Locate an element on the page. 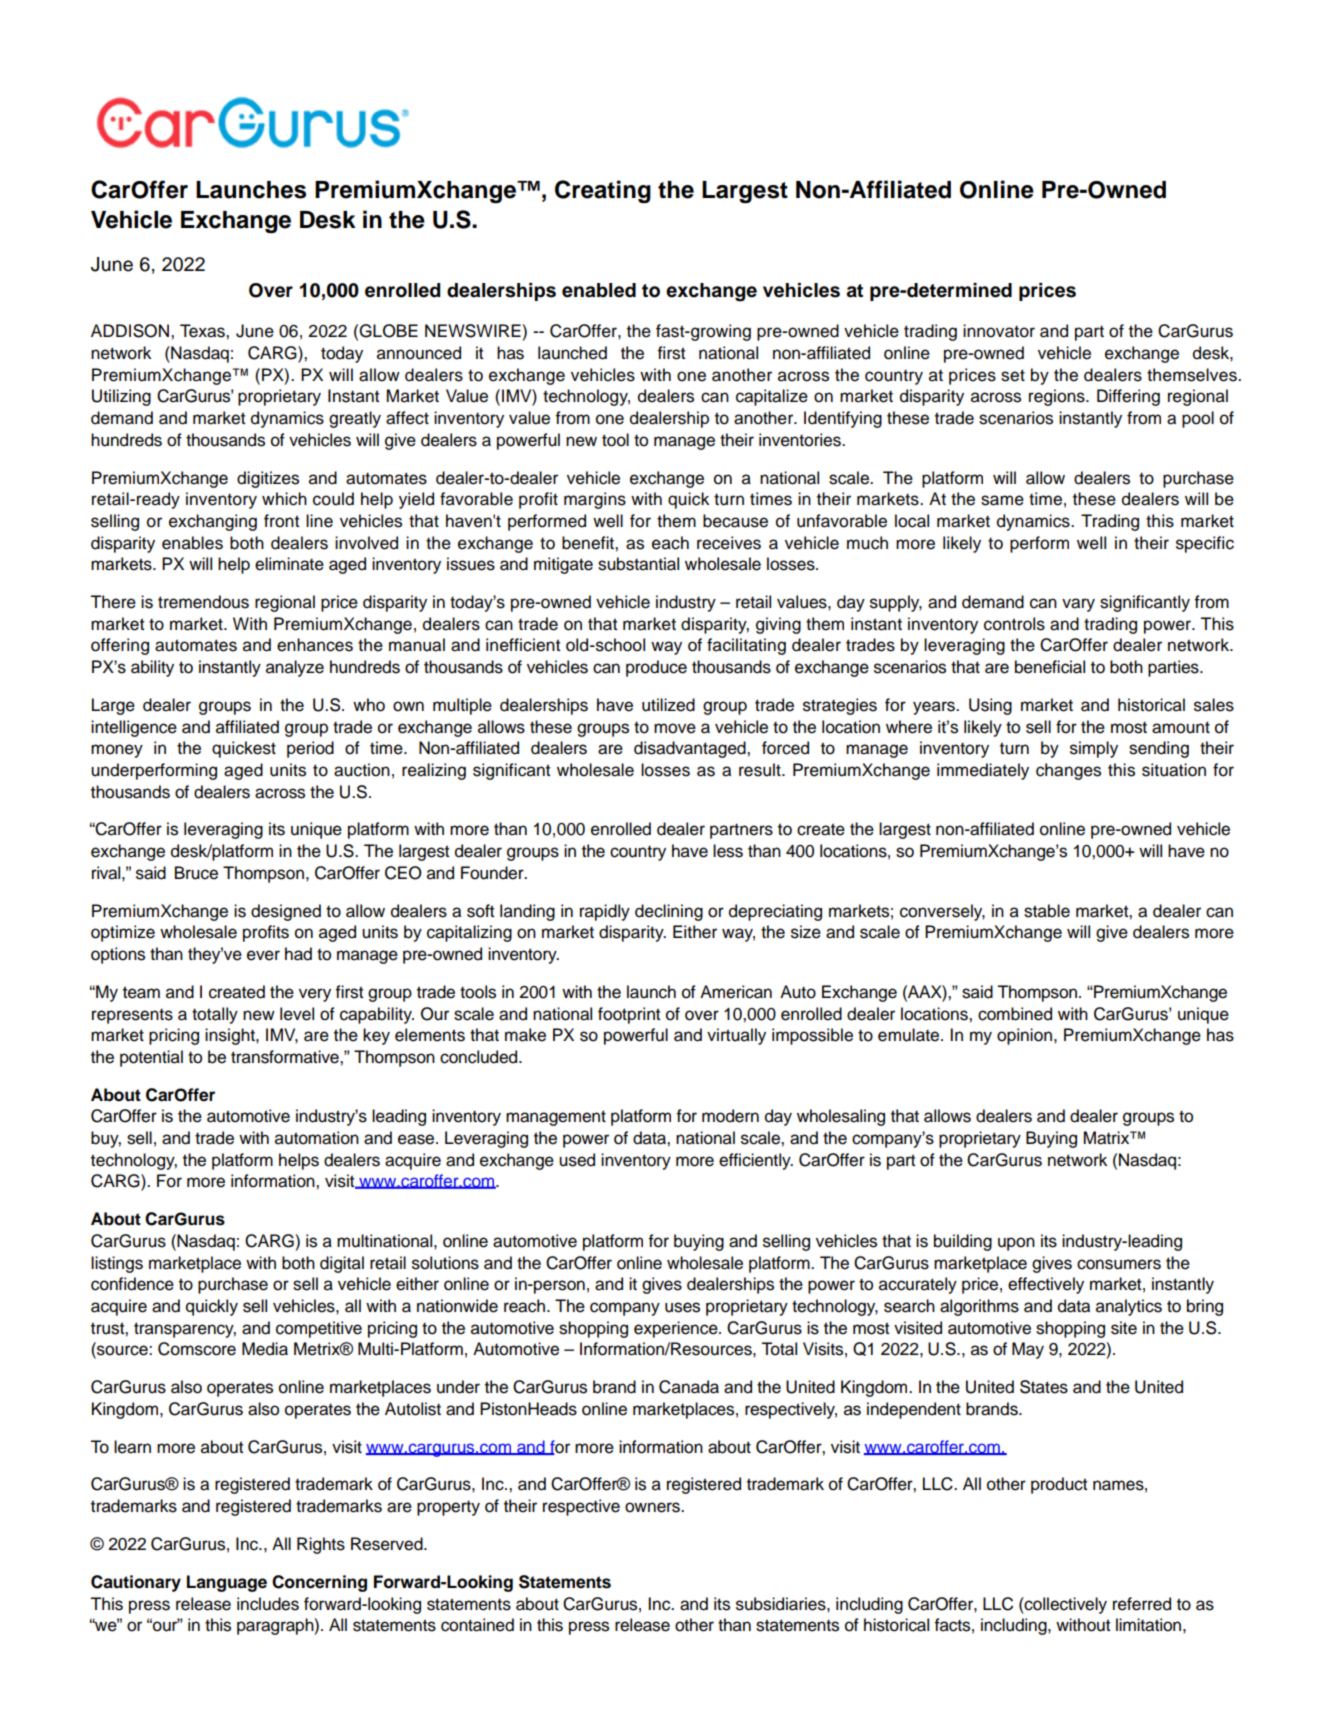  designed is located at coordinates (286, 912).
